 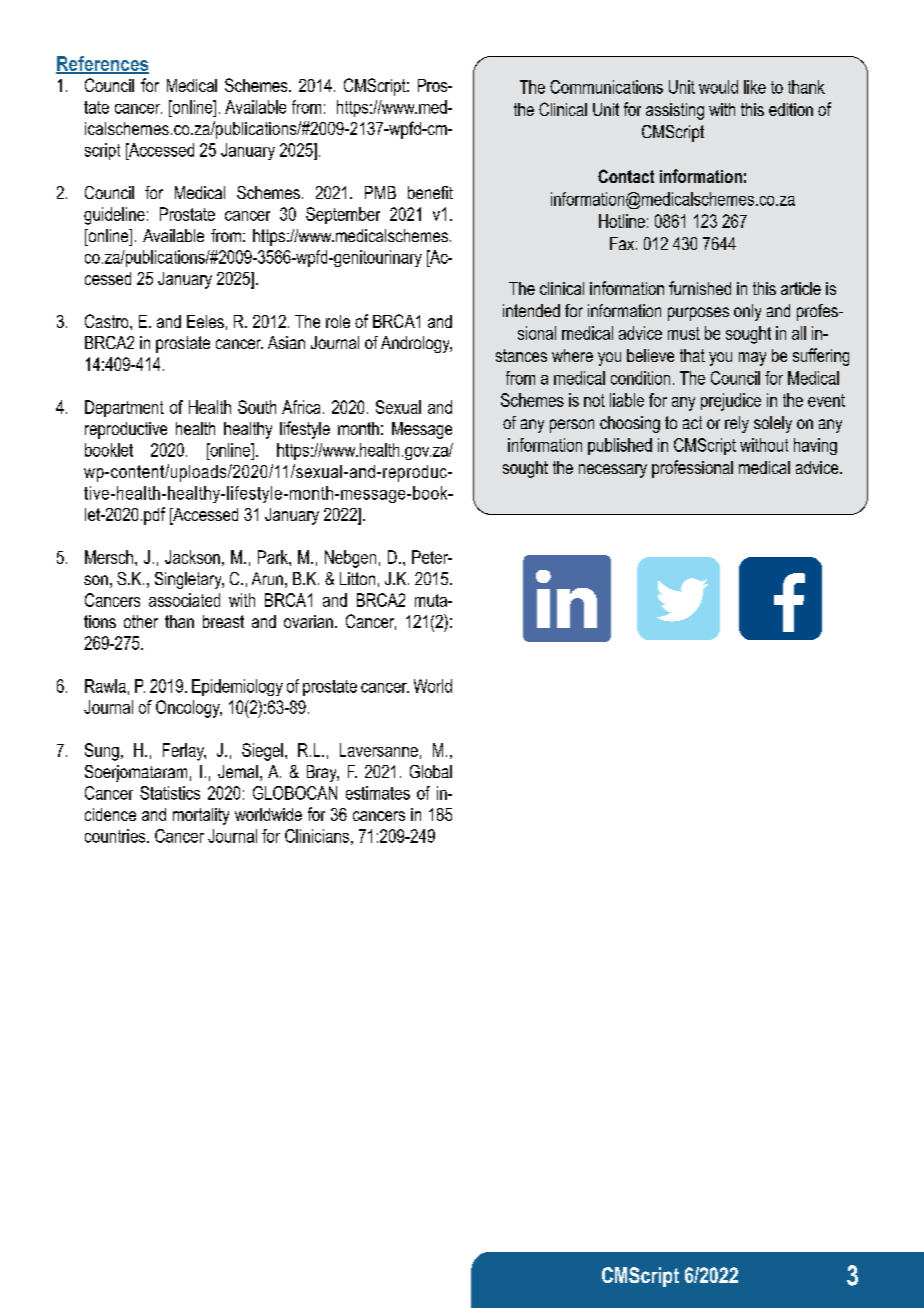 I want to click on only, so click(x=747, y=312).
